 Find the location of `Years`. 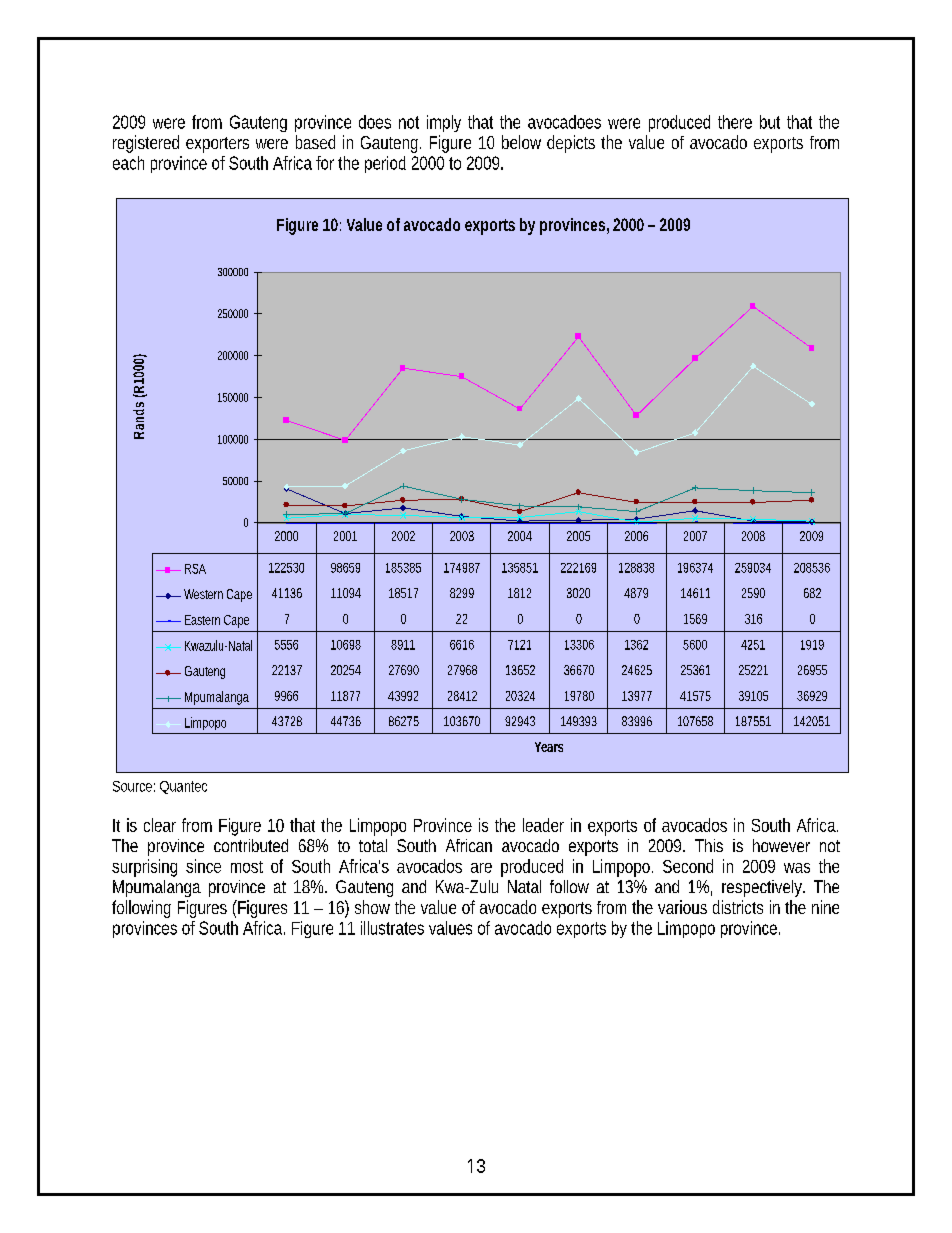

Years is located at coordinates (549, 747).
